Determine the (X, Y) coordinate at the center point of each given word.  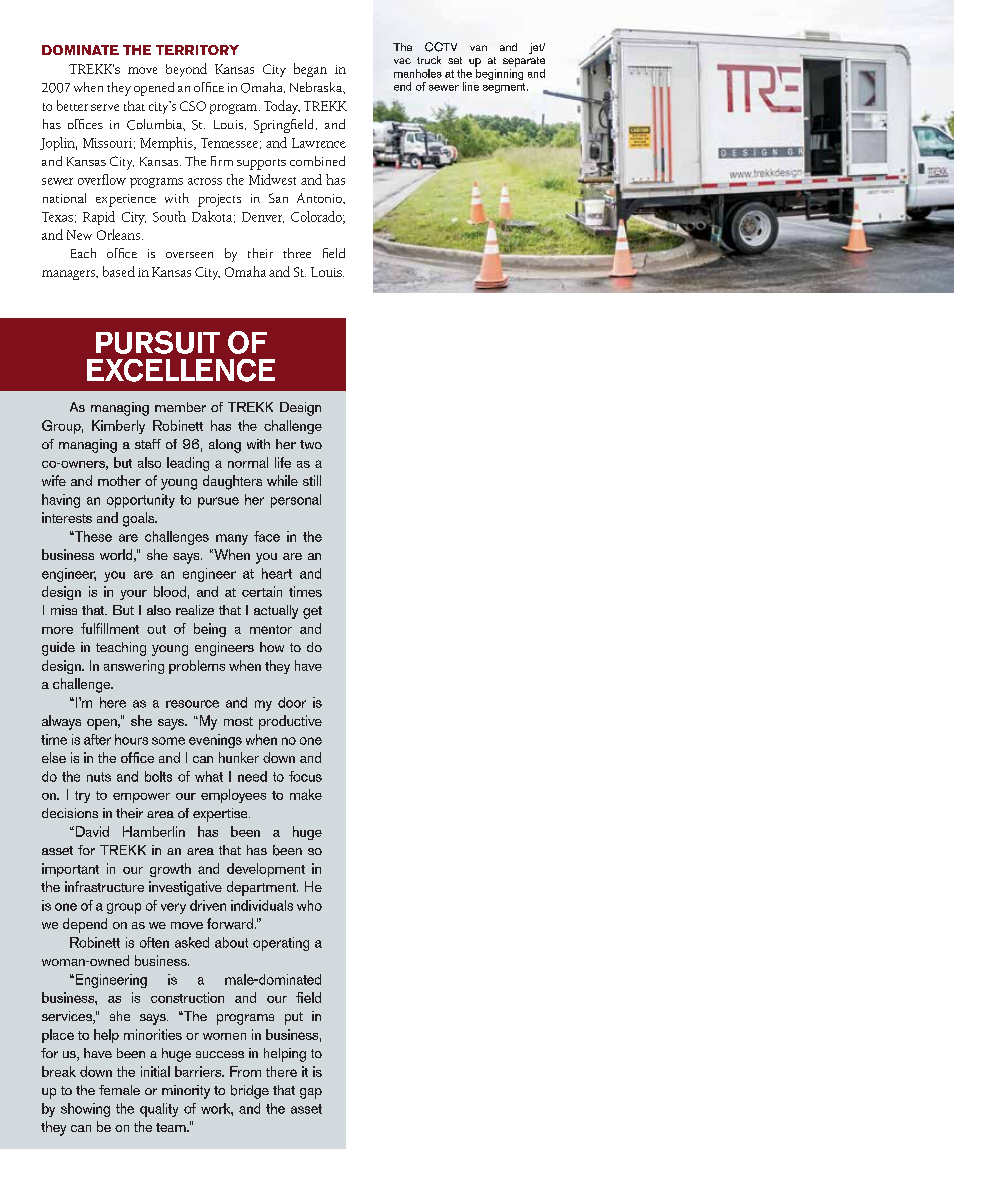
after (97, 739)
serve (105, 107)
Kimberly (118, 427)
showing (85, 1110)
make (306, 794)
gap (311, 1093)
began (310, 70)
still (312, 480)
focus (305, 776)
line (471, 86)
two (311, 444)
